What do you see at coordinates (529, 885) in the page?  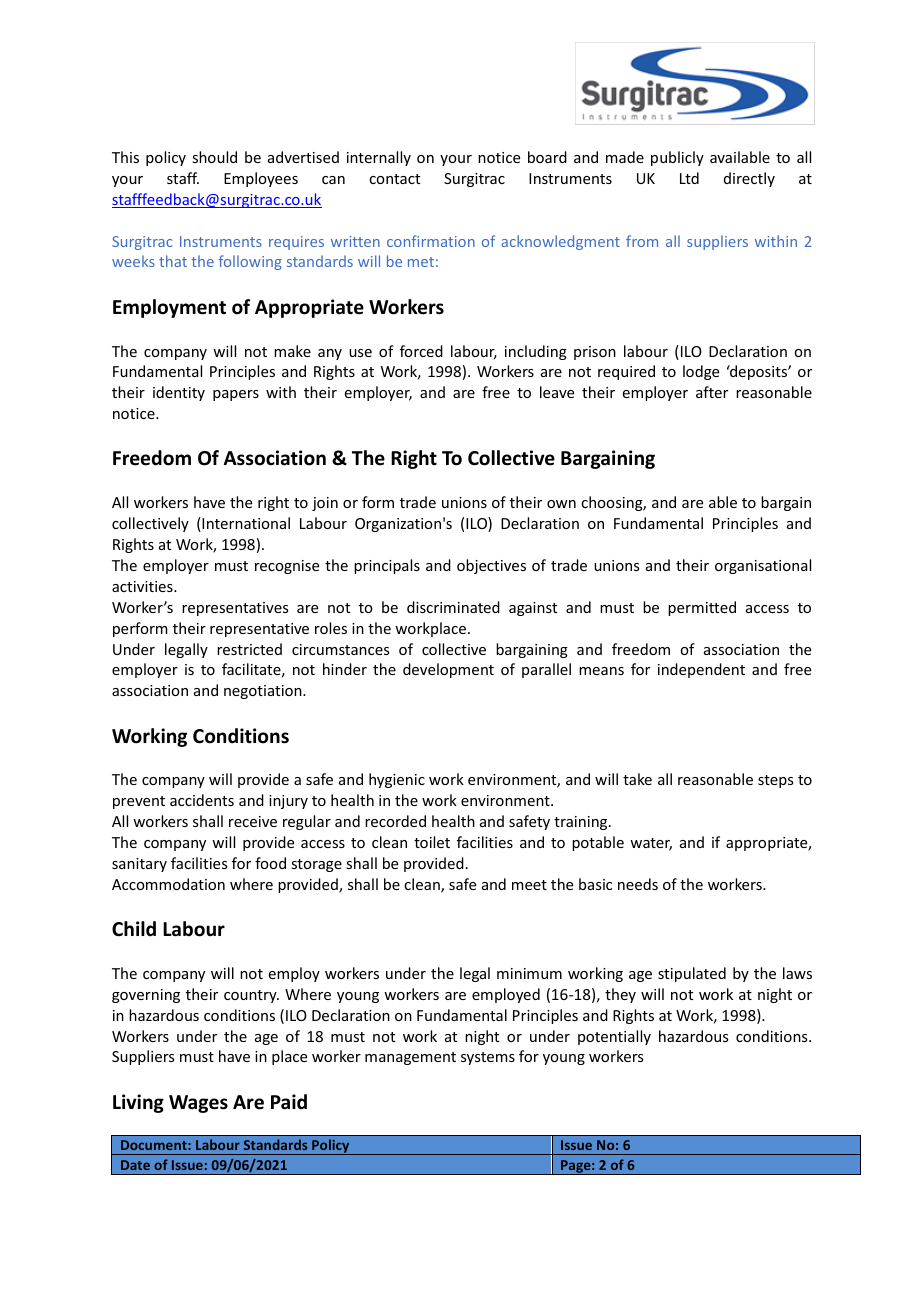 I see `meet` at bounding box center [529, 885].
